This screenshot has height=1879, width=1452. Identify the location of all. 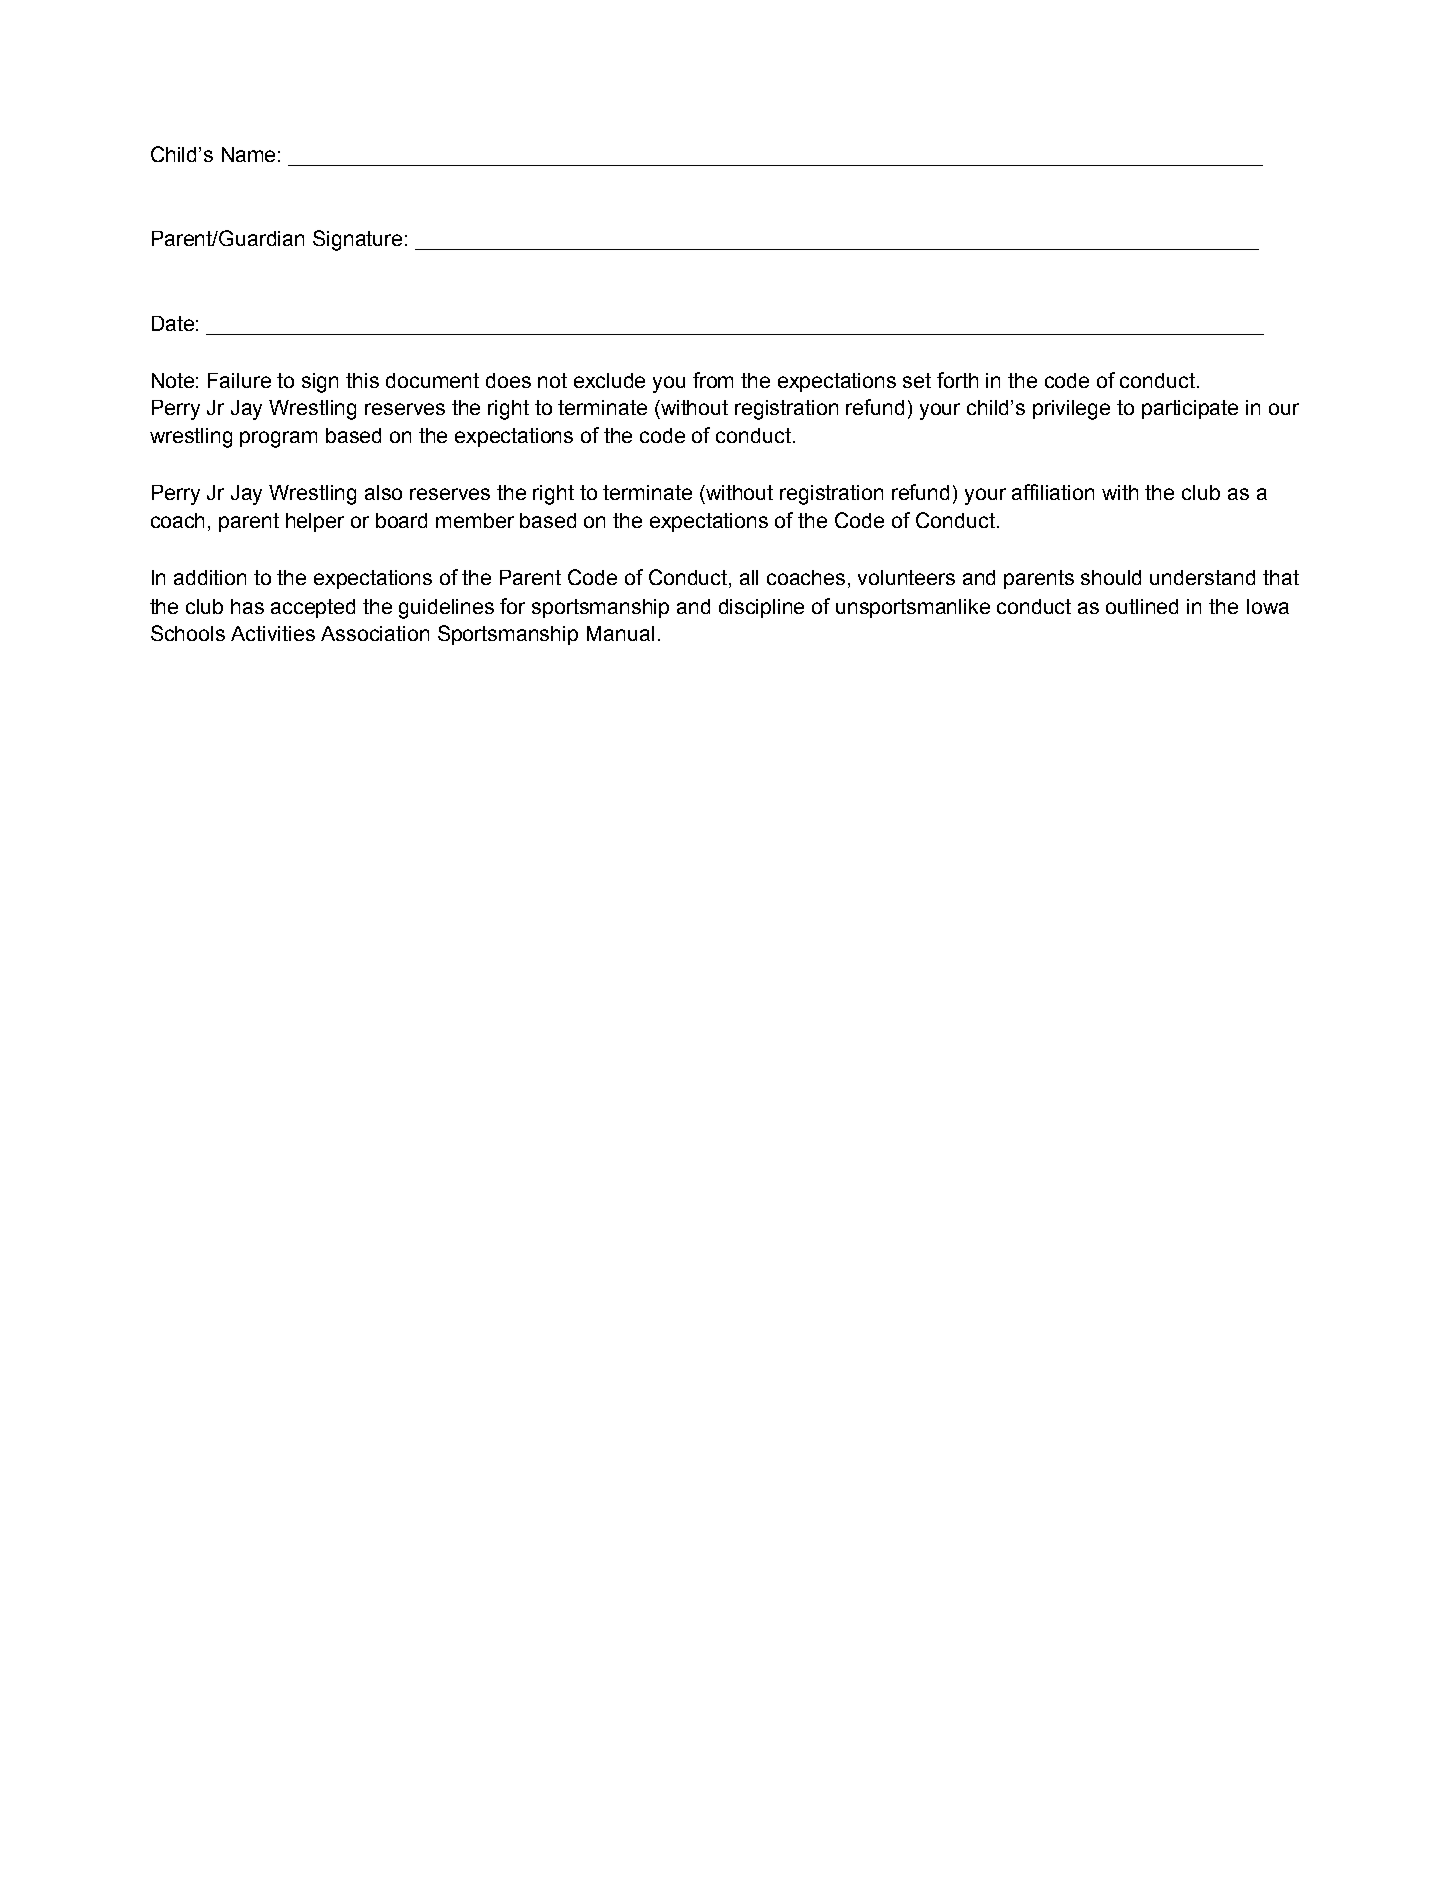
(749, 577).
